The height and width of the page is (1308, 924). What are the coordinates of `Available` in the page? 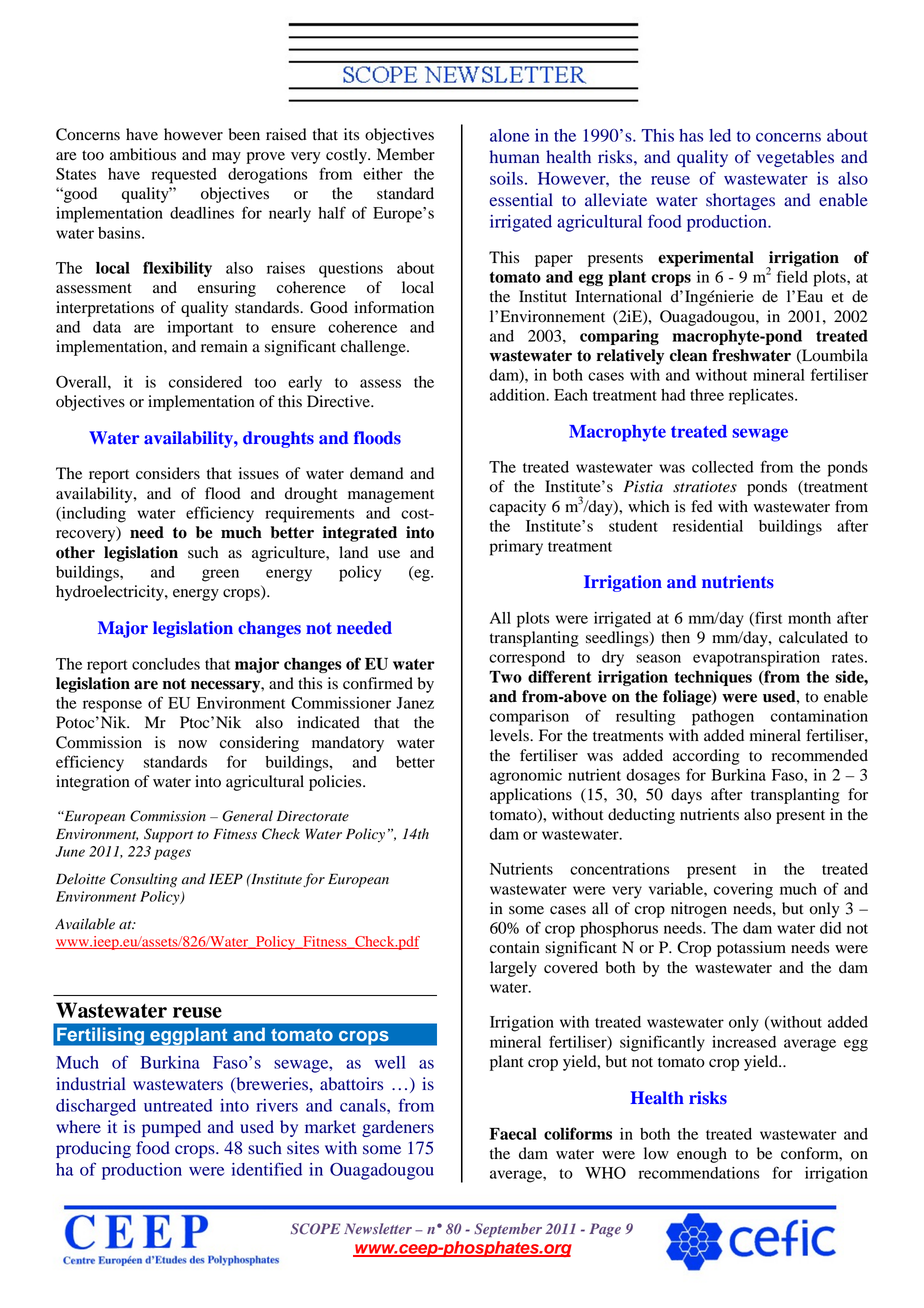 It's located at (85, 924).
